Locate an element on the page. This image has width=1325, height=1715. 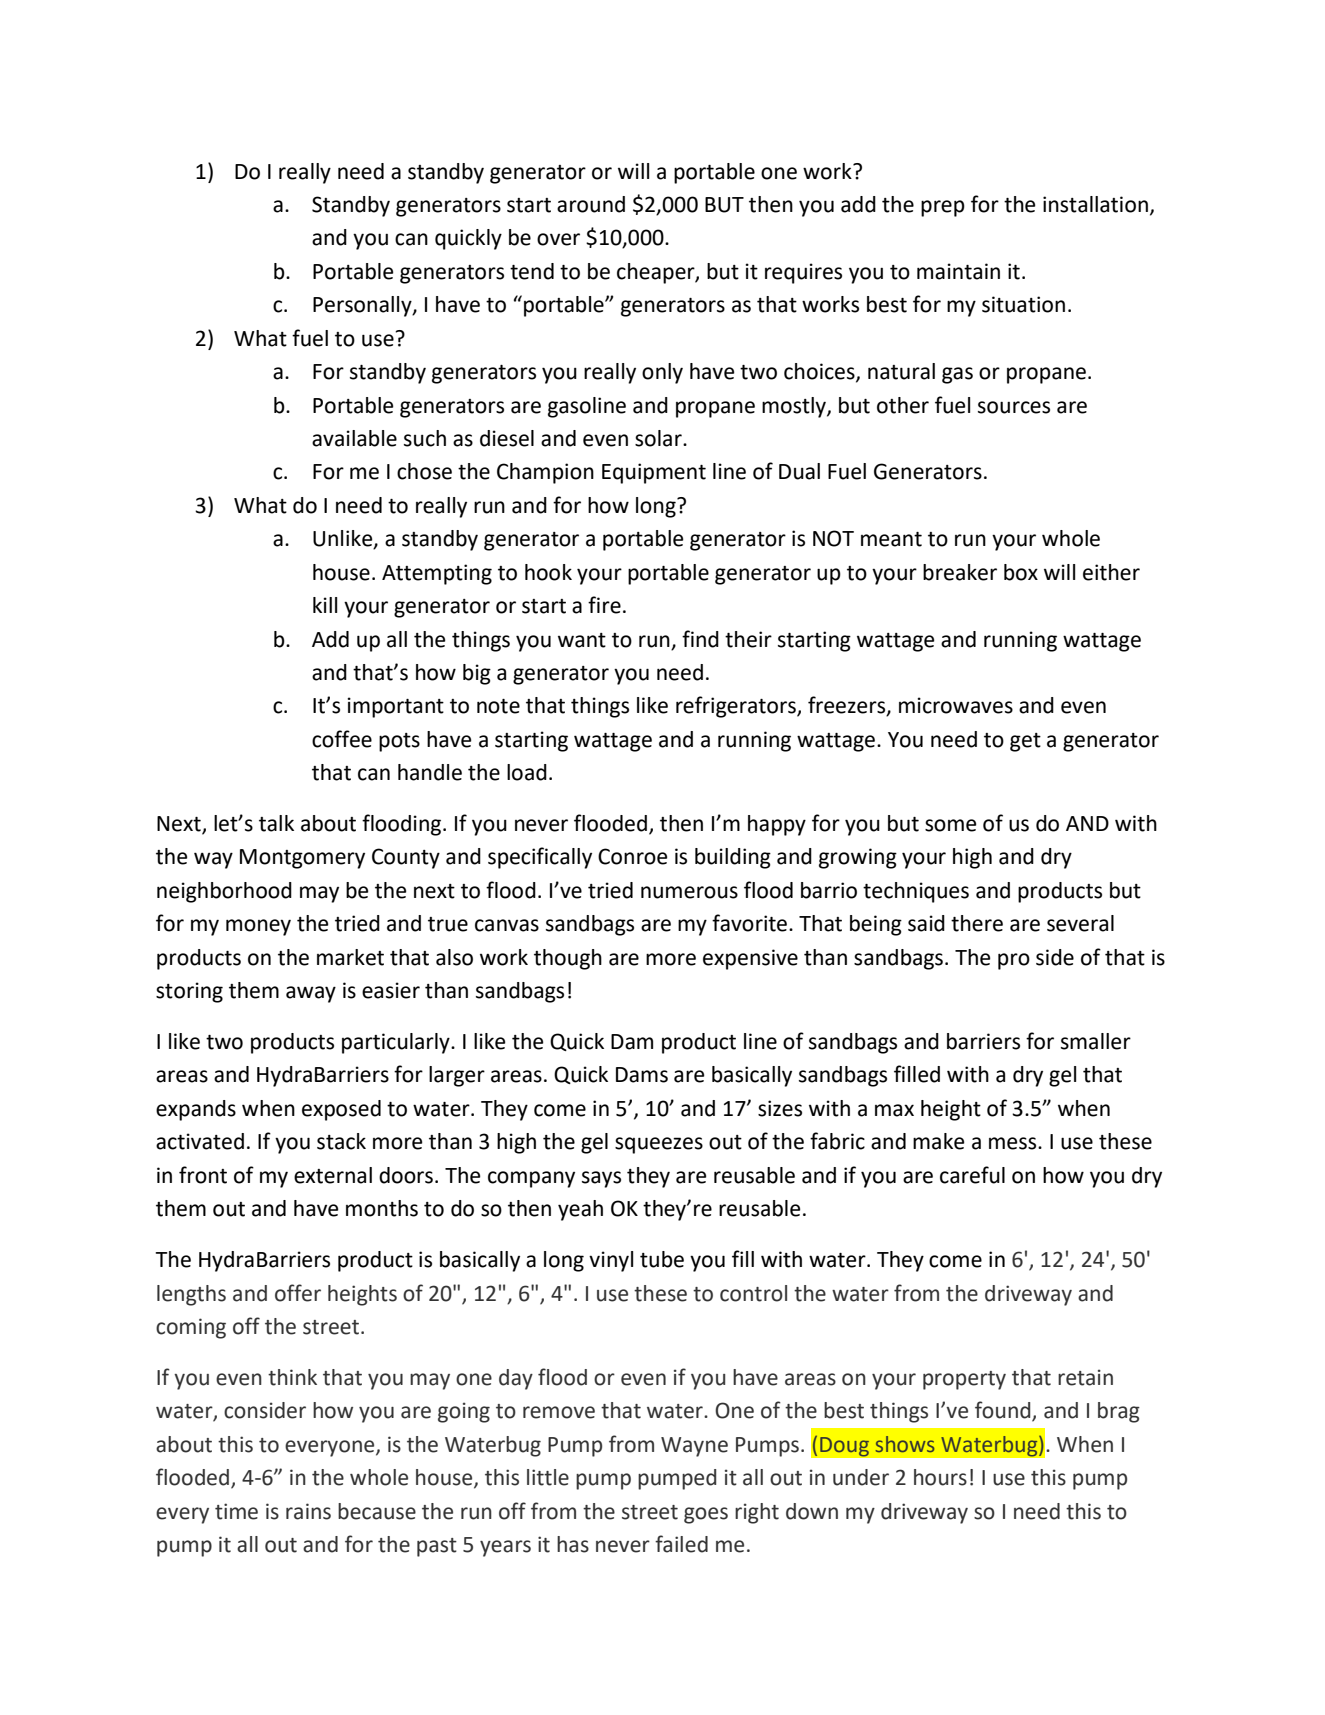
numerous is located at coordinates (689, 892).
